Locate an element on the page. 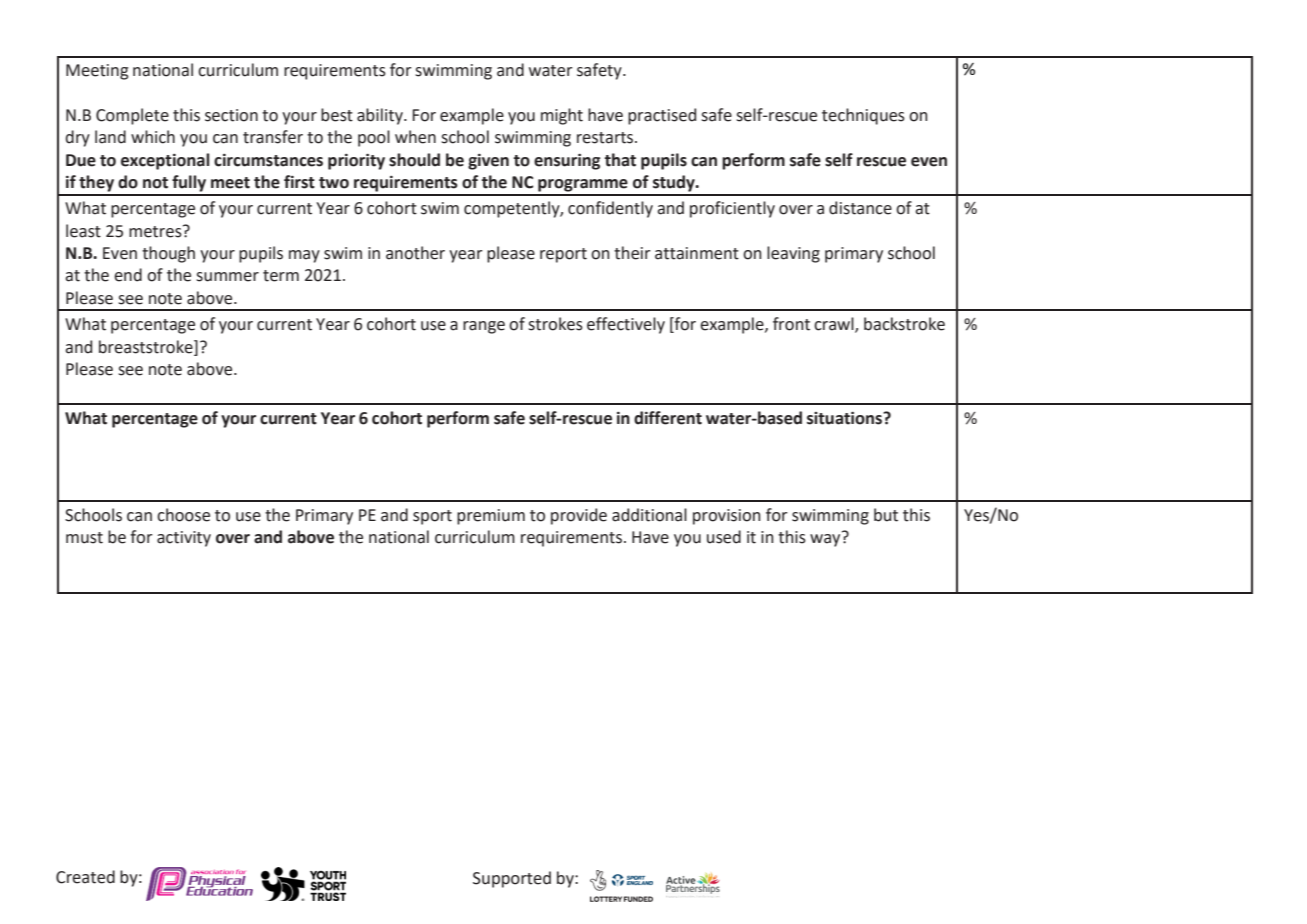 The width and height of the image is (1307, 924). breaststroke is located at coordinates (147, 347).
